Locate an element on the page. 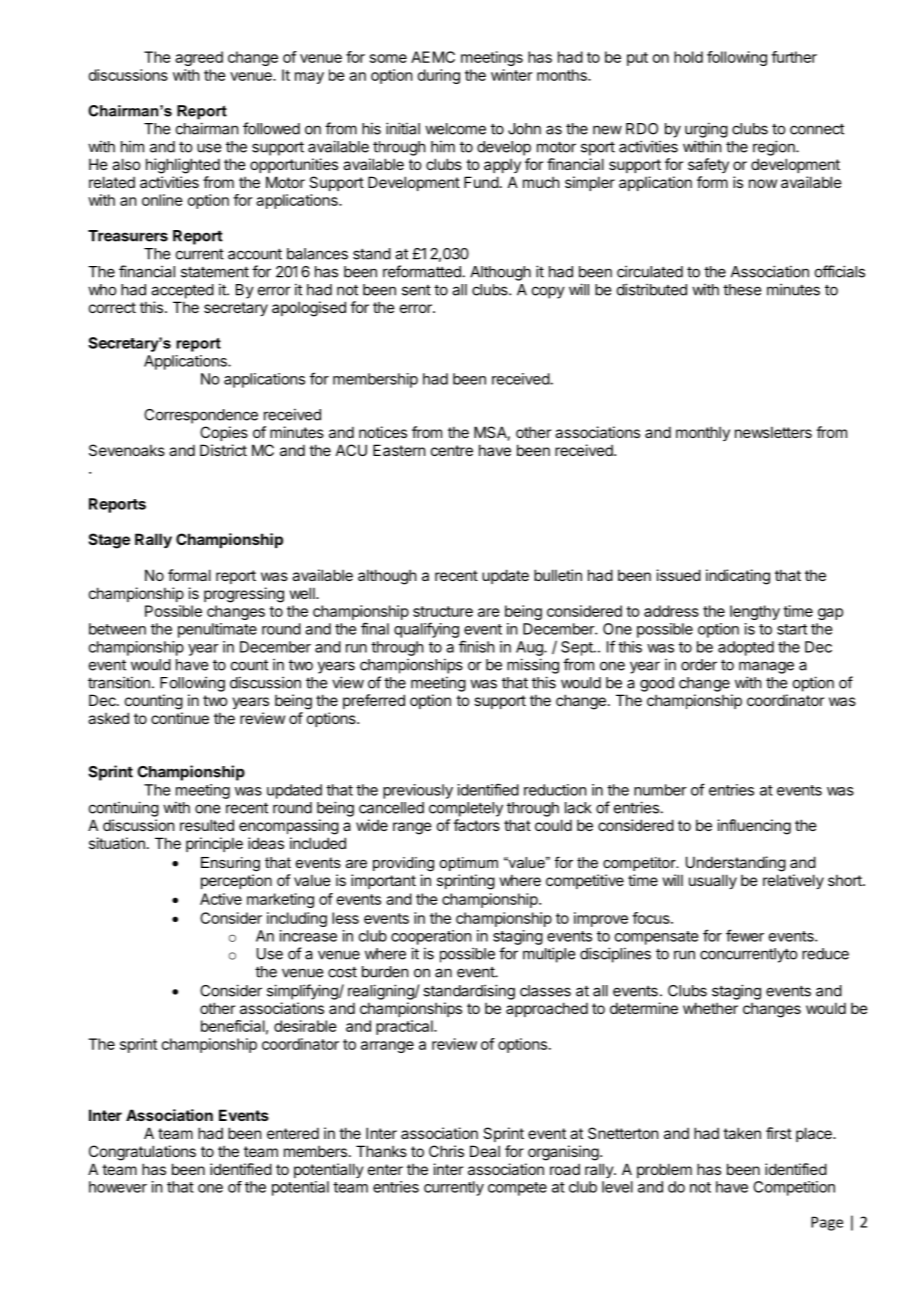 The image size is (924, 1308). finish is located at coordinates (477, 646).
